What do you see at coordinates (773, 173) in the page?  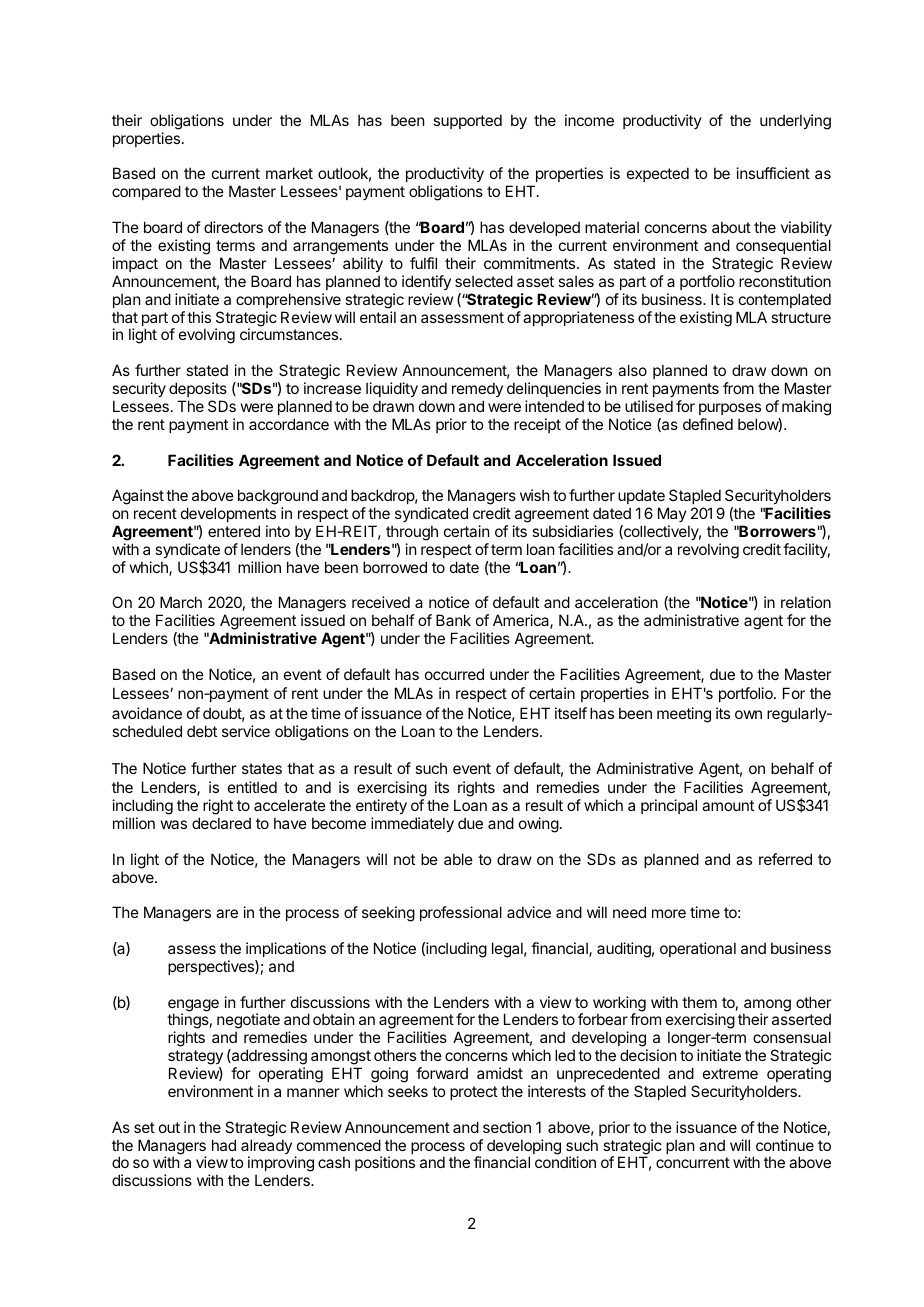 I see `insufficient` at bounding box center [773, 173].
